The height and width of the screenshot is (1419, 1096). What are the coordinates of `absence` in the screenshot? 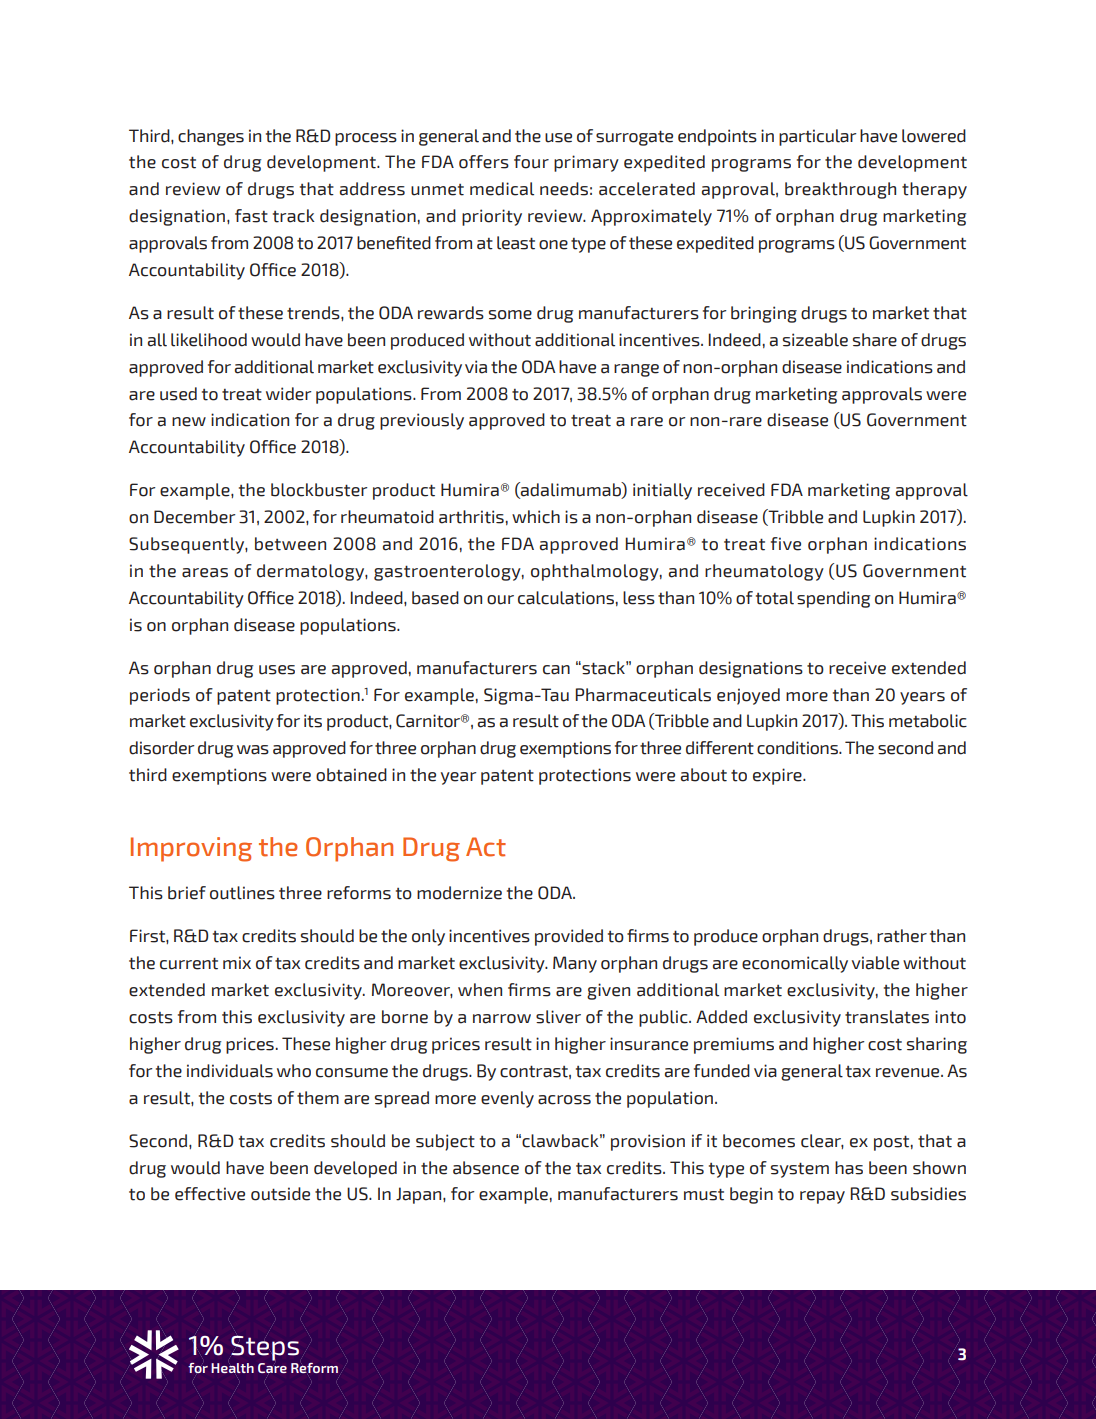 It's located at (486, 1168).
